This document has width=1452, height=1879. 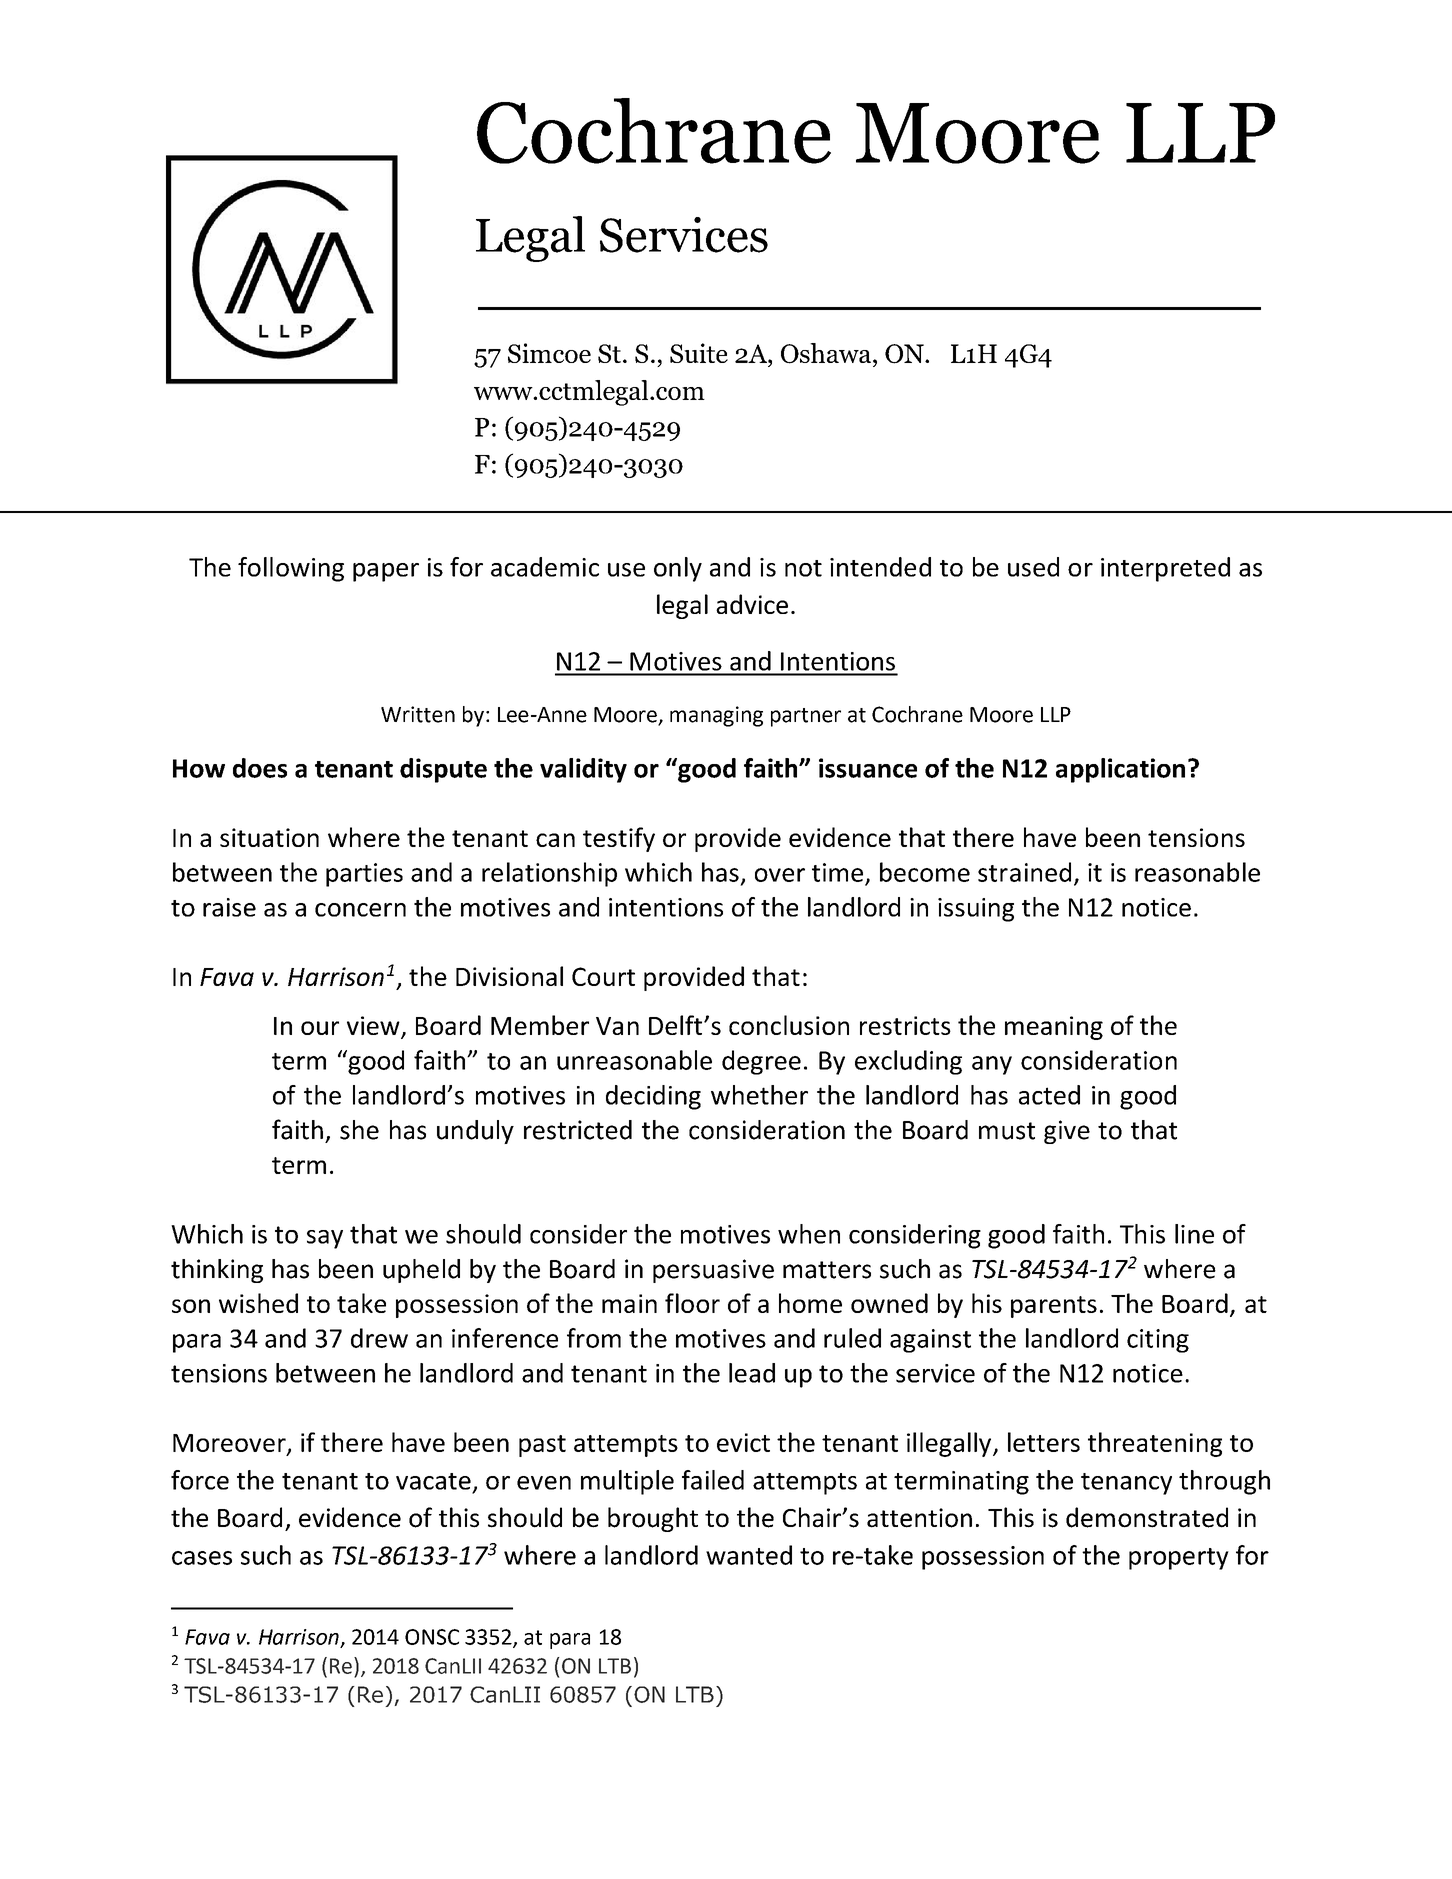 What do you see at coordinates (699, 353) in the document?
I see `Suite` at bounding box center [699, 353].
